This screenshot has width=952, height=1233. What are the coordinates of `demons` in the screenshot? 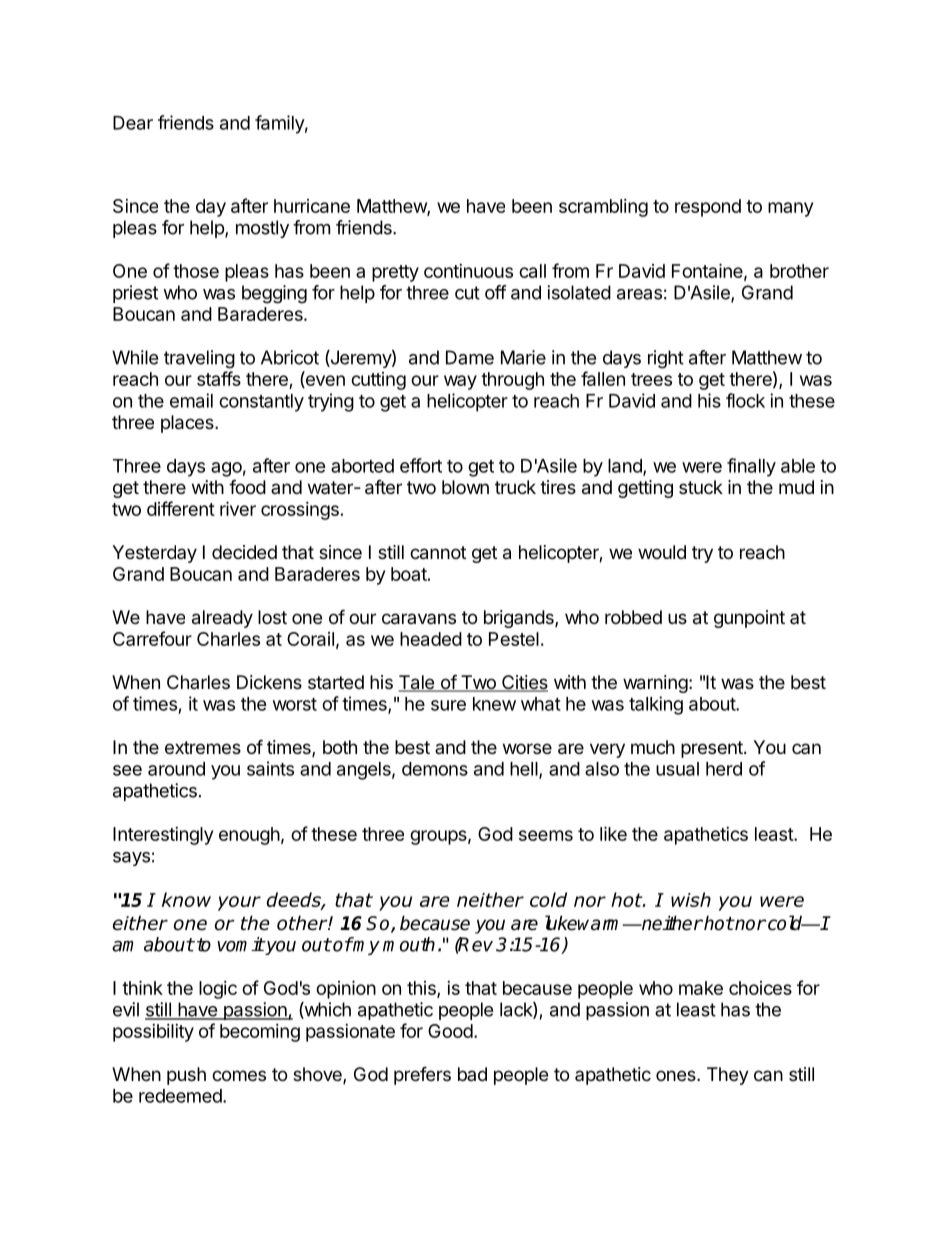 It's located at (435, 769).
